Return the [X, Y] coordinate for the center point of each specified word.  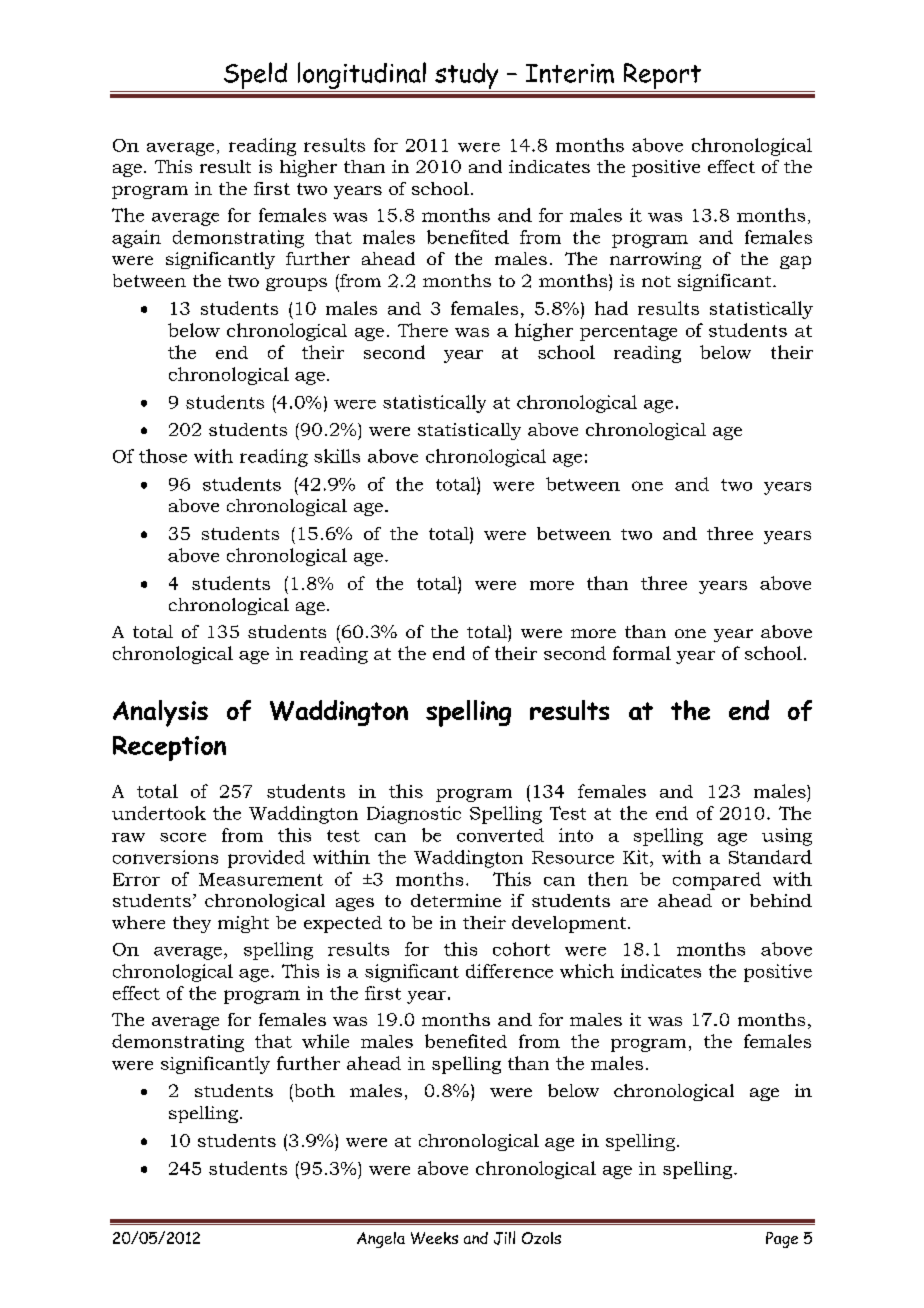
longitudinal [362, 75]
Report [662, 77]
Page [782, 1240]
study [467, 77]
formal [642, 653]
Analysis [160, 713]
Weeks [434, 1238]
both [313, 1090]
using [787, 837]
